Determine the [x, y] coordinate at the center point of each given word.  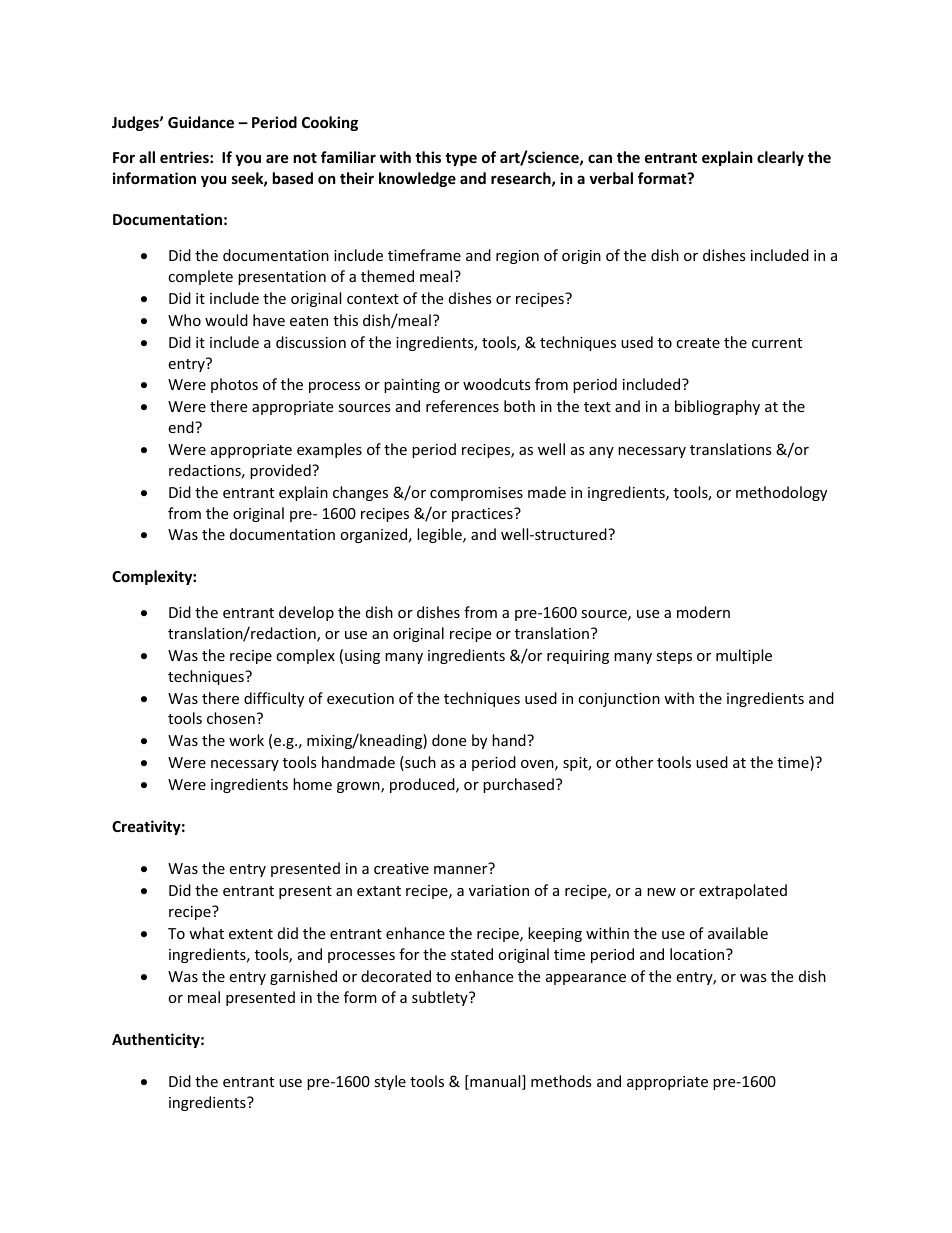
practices [483, 515]
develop [306, 613]
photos [234, 385]
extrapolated [743, 891]
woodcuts [497, 384]
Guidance [201, 122]
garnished [303, 977]
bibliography [717, 407]
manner [460, 870]
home [312, 784]
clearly [780, 158]
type [461, 159]
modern [703, 612]
